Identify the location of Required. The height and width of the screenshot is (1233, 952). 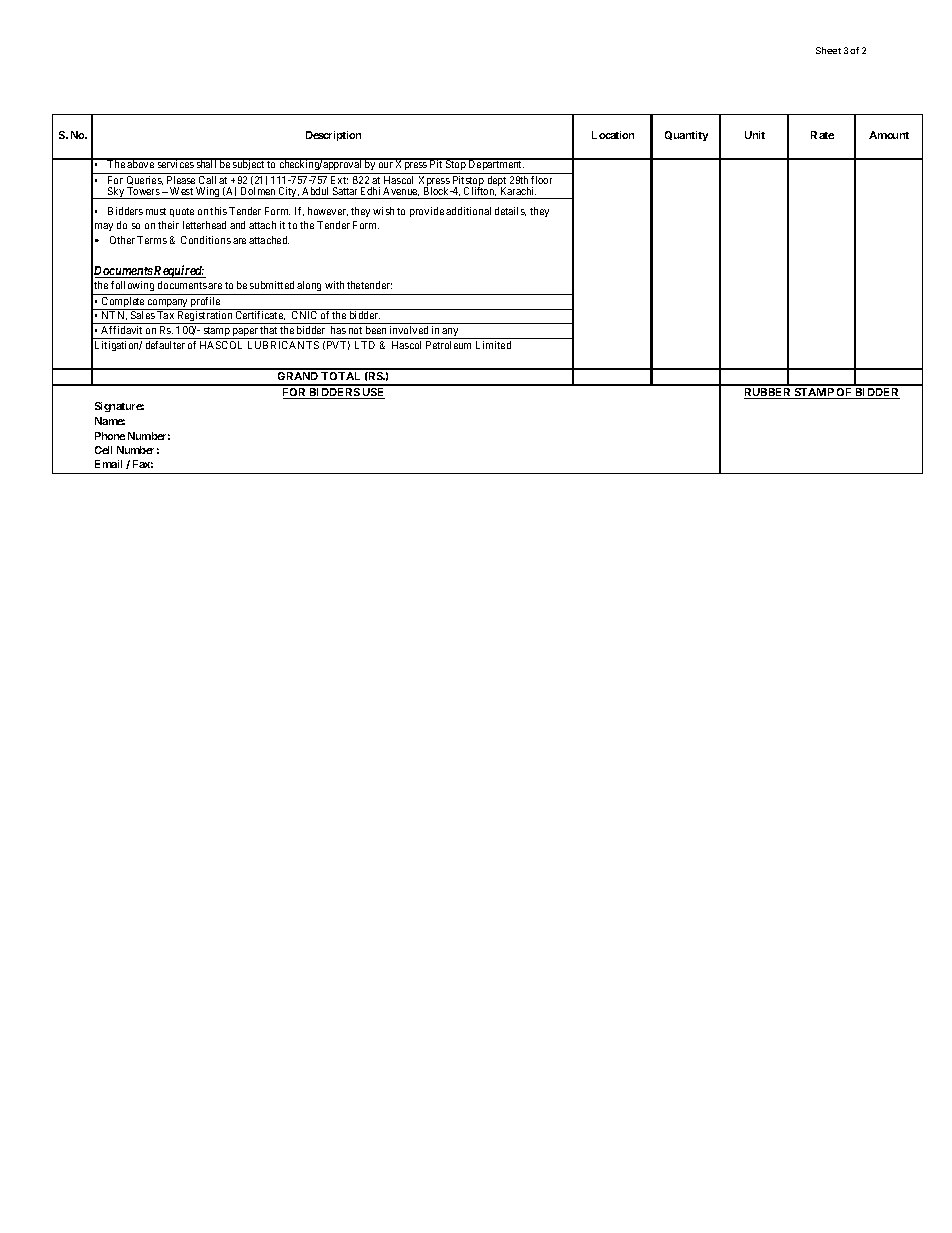
(179, 271).
